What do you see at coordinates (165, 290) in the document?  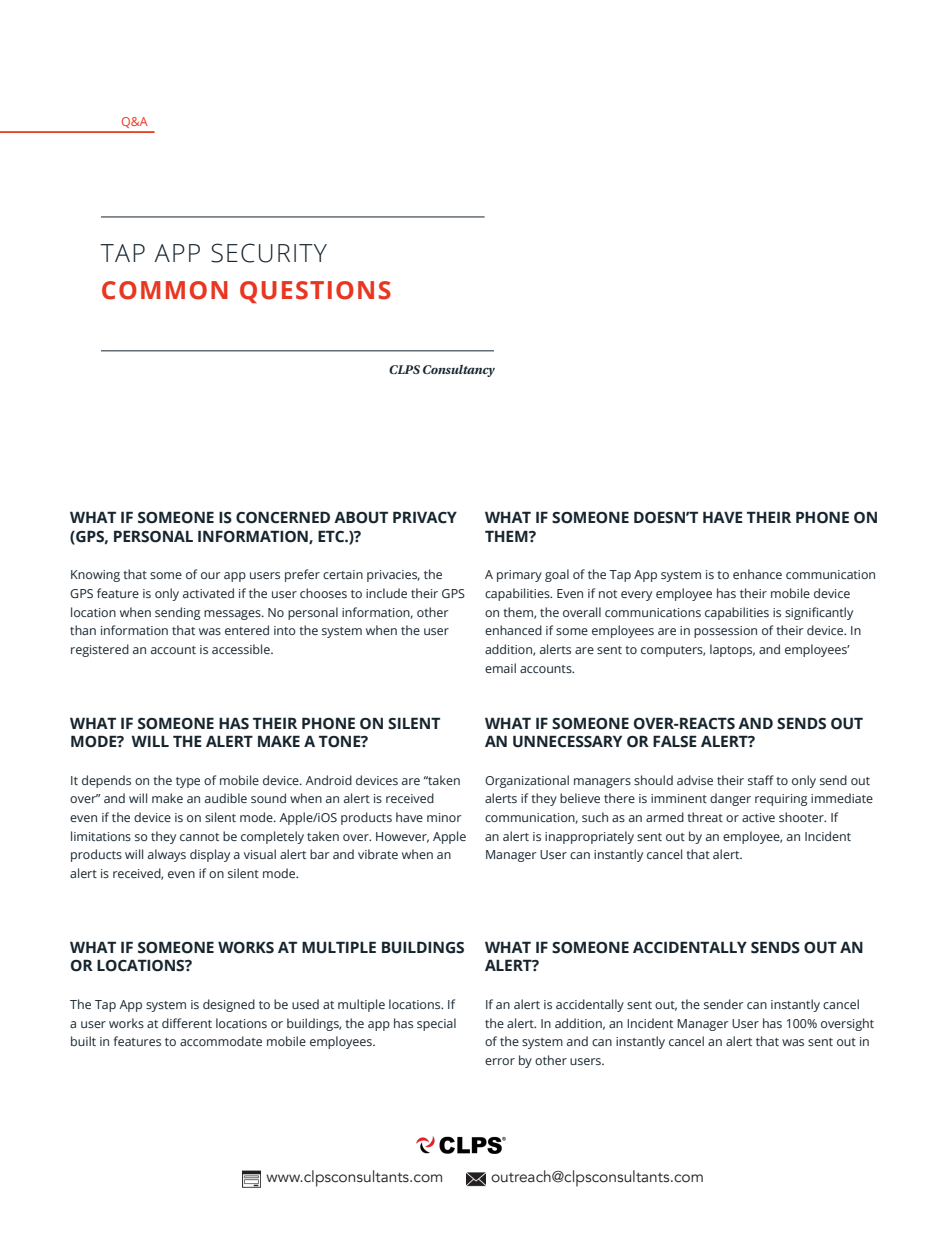 I see `COMMON` at bounding box center [165, 290].
